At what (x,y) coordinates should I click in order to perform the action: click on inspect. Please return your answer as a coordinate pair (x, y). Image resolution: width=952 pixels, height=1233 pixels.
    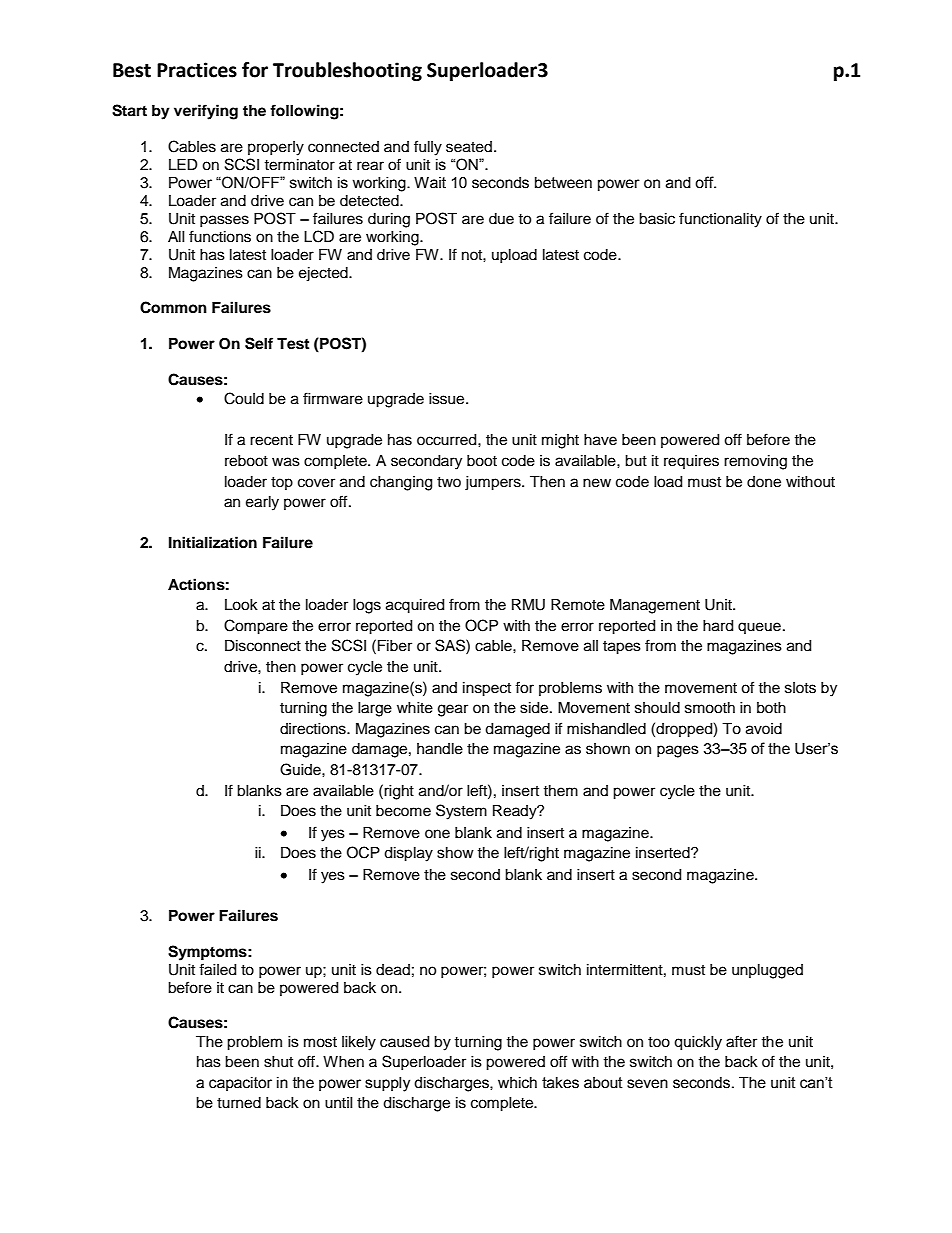
    Looking at the image, I should click on (487, 689).
